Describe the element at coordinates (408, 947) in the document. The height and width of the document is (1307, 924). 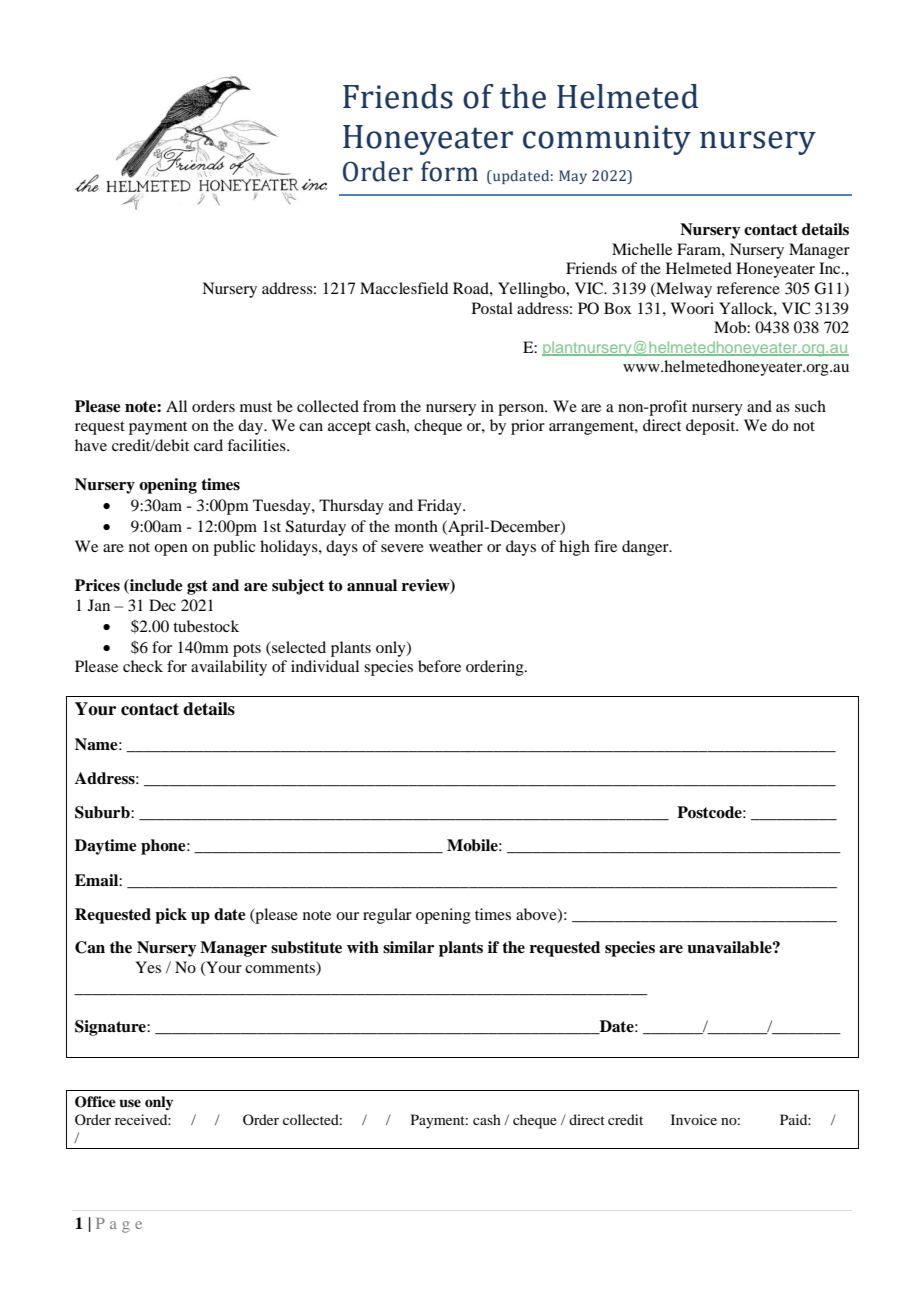
I see `similar` at that location.
